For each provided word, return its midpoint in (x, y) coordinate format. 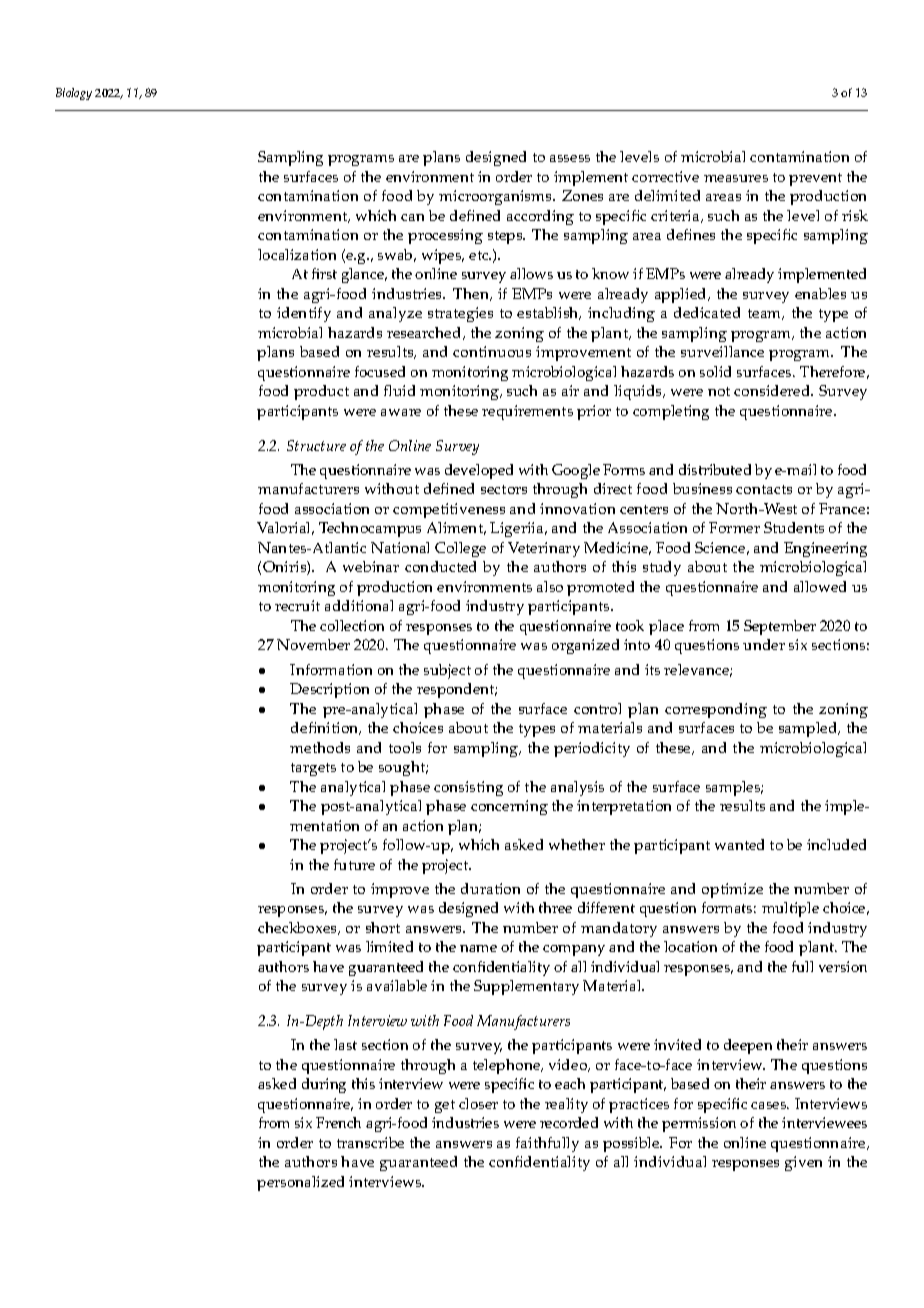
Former (734, 527)
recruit (297, 605)
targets (313, 769)
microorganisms (496, 197)
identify (304, 314)
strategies (460, 314)
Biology (74, 94)
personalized (300, 1183)
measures (736, 178)
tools (405, 747)
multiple (790, 909)
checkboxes (298, 928)
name (478, 948)
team (766, 314)
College (460, 549)
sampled (809, 729)
